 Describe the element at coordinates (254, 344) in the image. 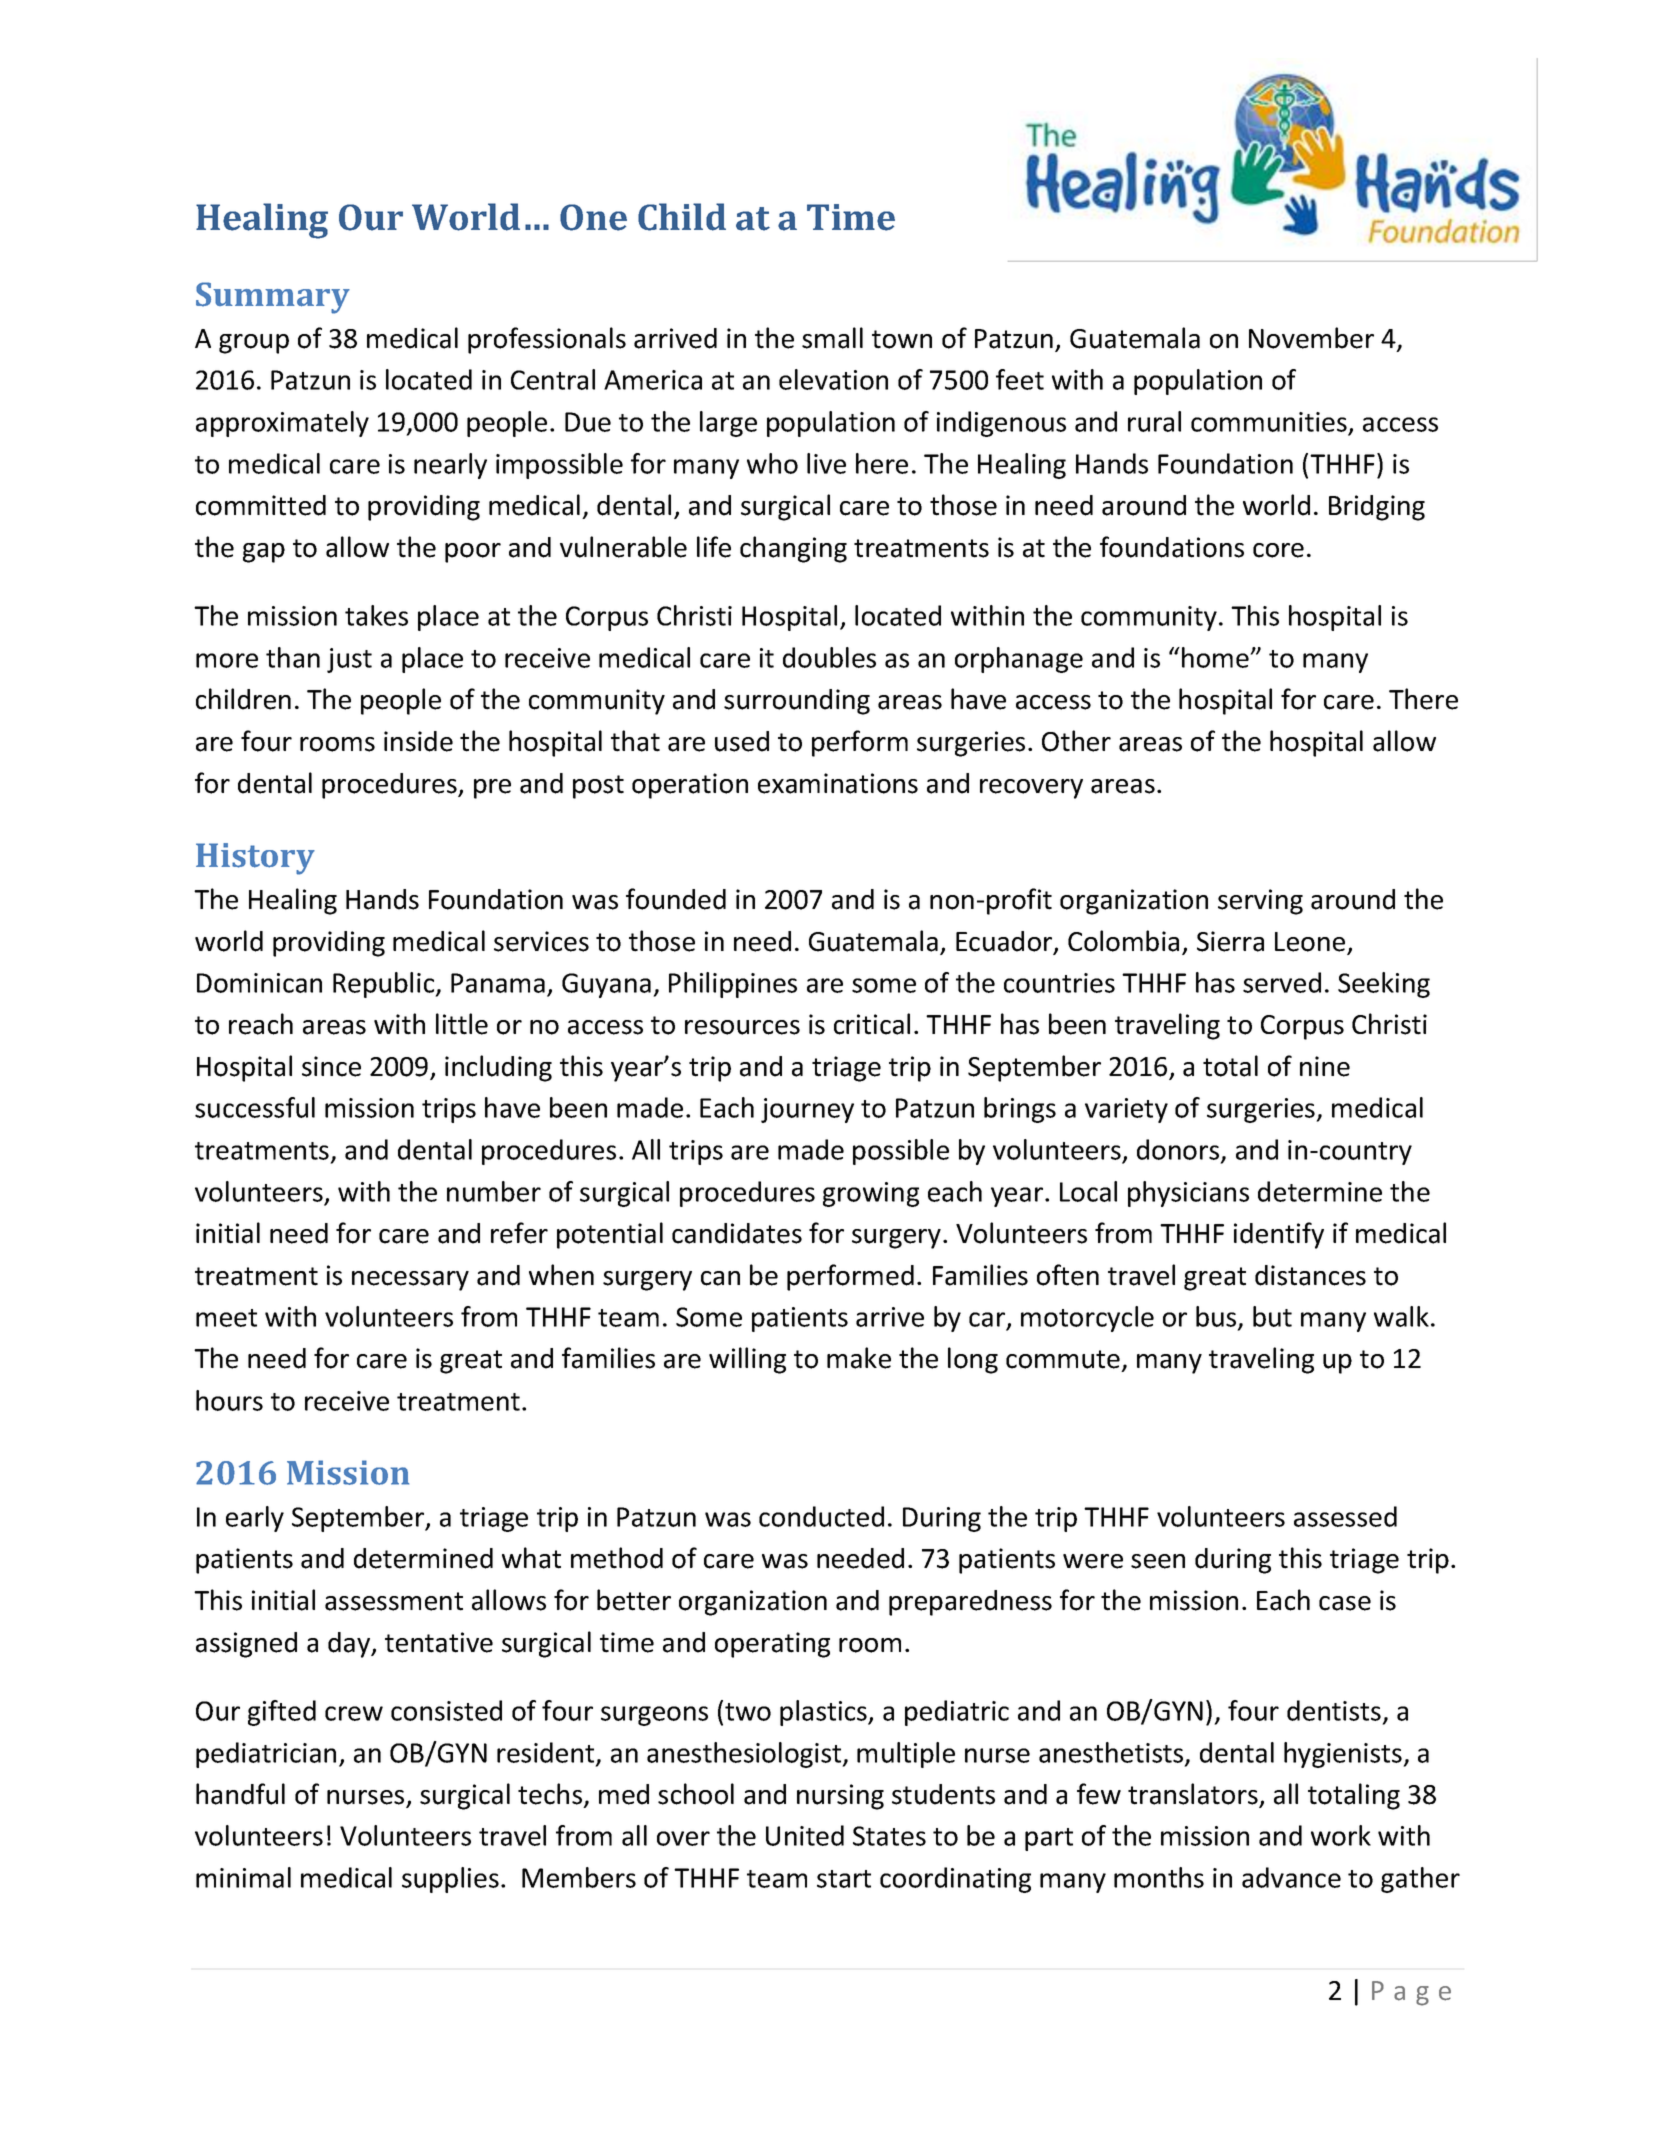

I see `group` at that location.
